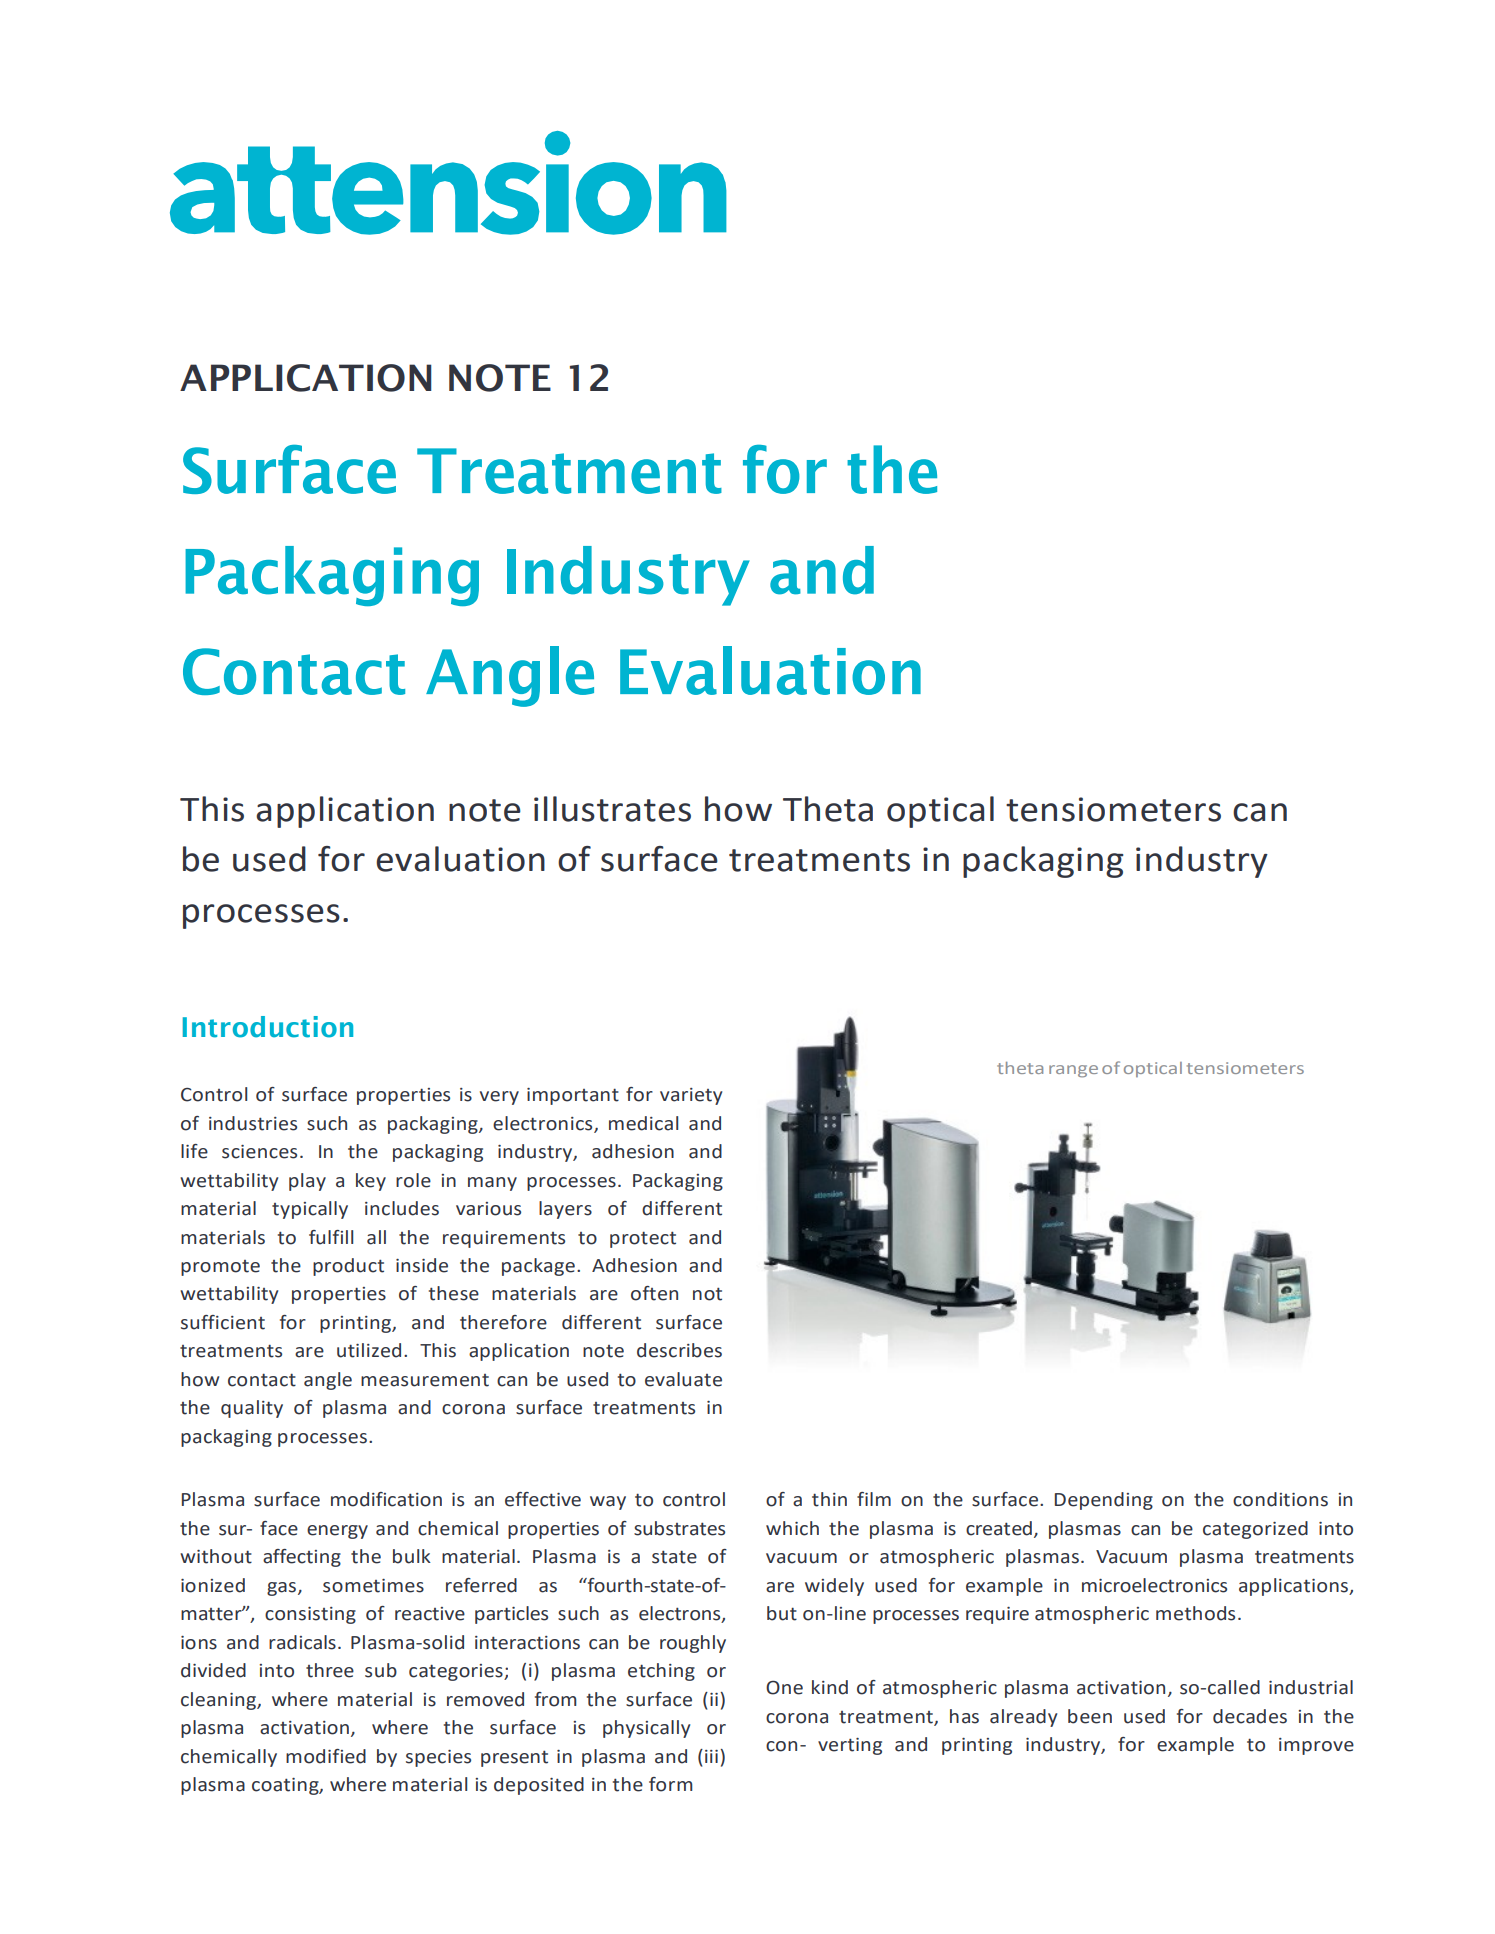 Image resolution: width=1495 pixels, height=1934 pixels. I want to click on variety, so click(691, 1096).
